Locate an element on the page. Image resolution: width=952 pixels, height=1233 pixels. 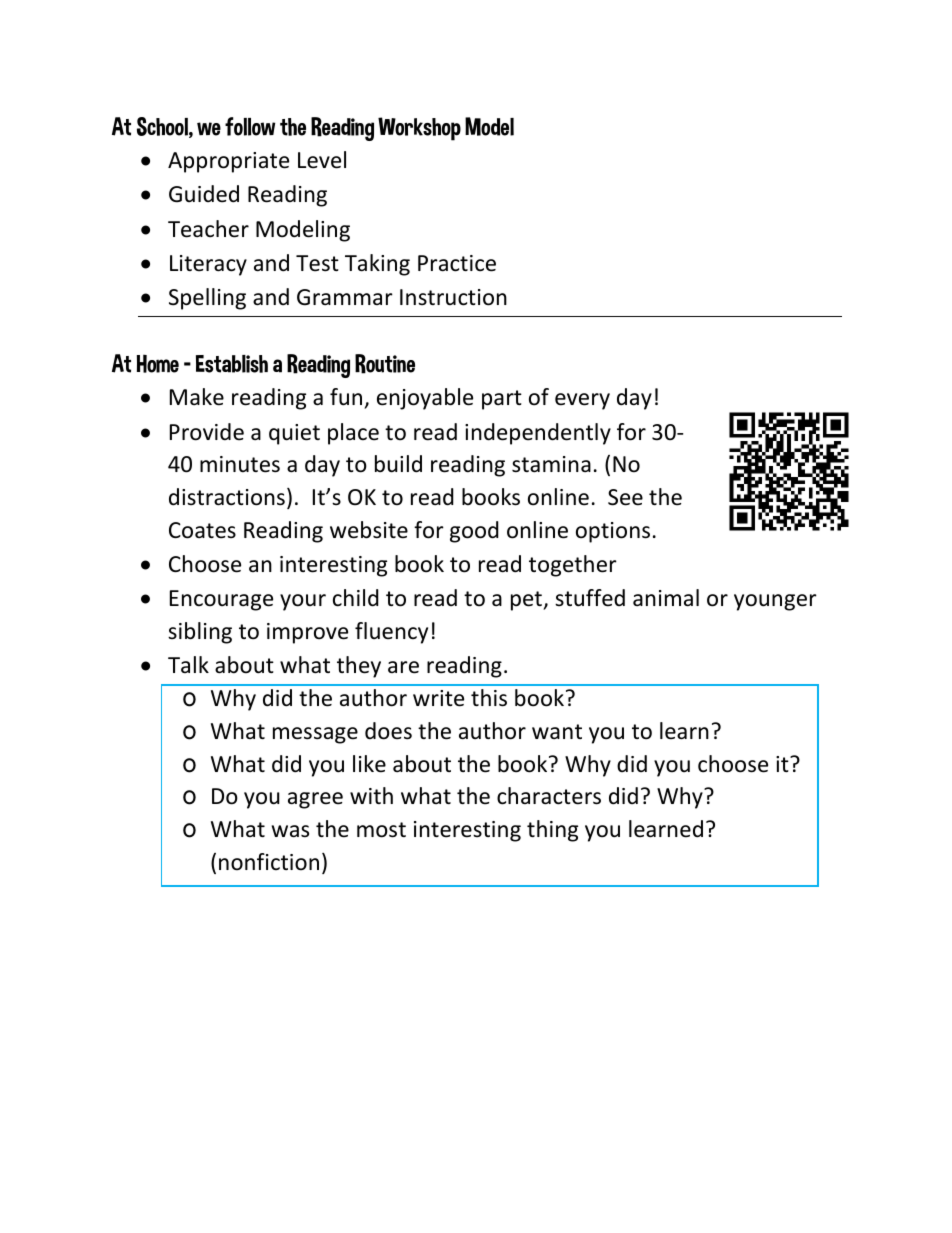
good is located at coordinates (474, 532).
